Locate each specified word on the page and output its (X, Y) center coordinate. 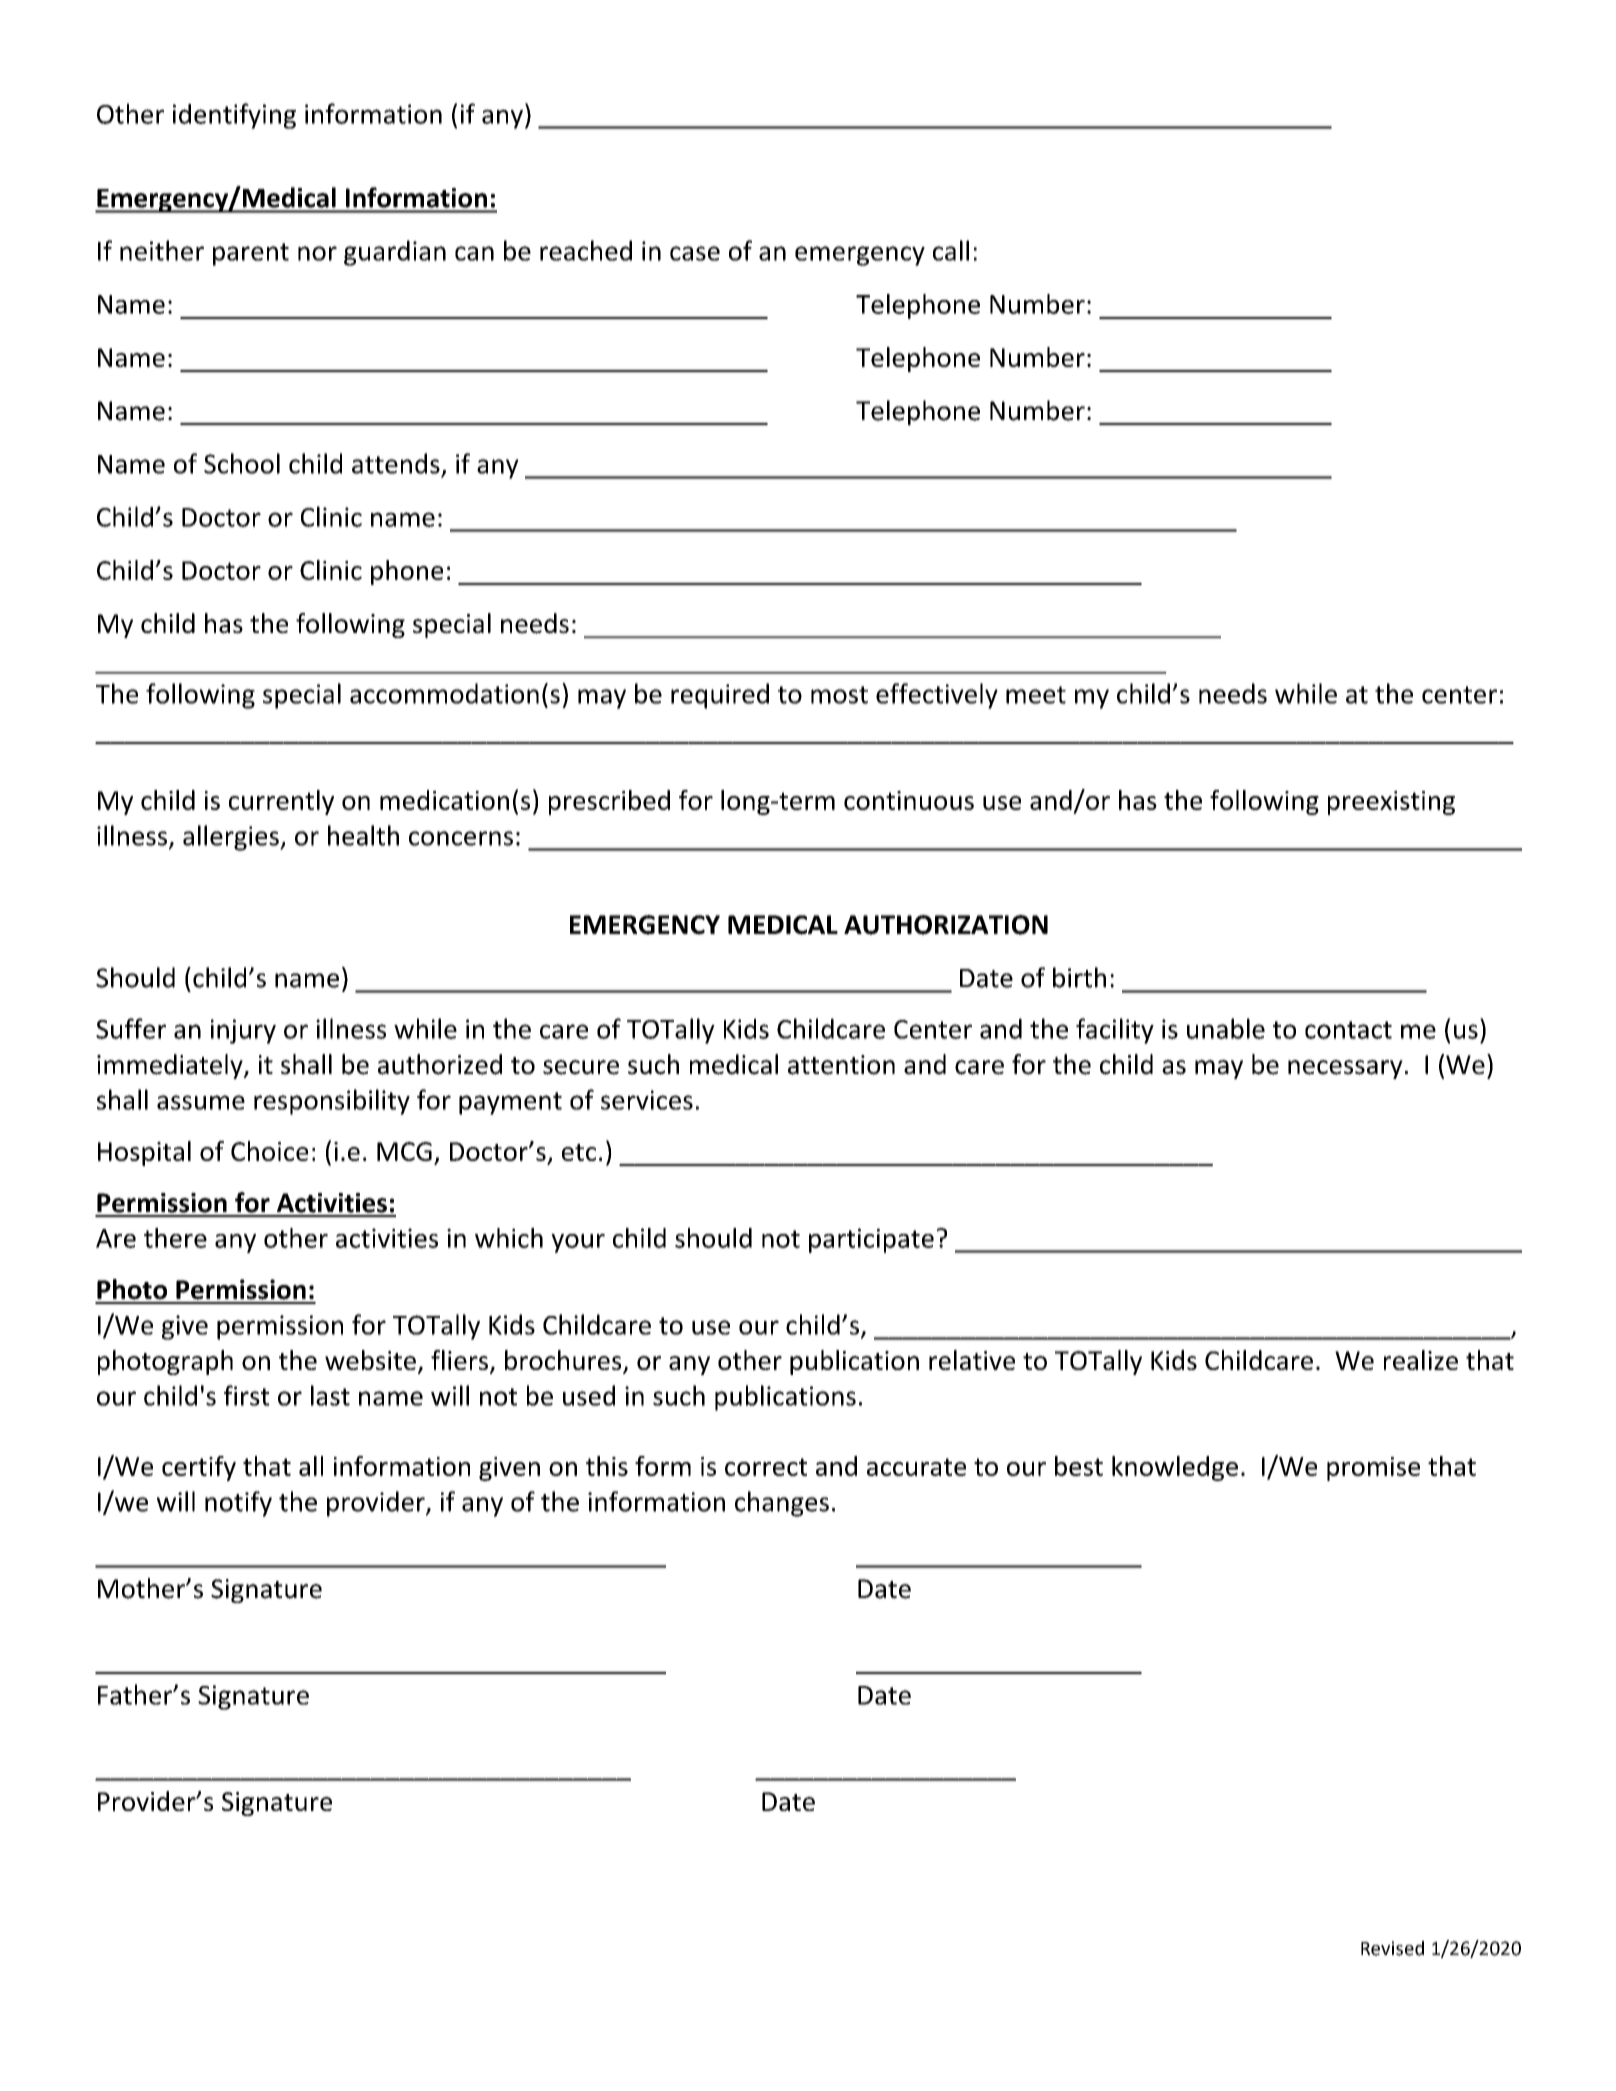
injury (243, 1031)
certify (199, 1468)
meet (1036, 695)
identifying (234, 116)
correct (766, 1467)
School (242, 463)
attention (841, 1065)
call (951, 250)
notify (238, 1504)
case (695, 253)
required (720, 696)
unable (1226, 1028)
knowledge (1175, 1468)
